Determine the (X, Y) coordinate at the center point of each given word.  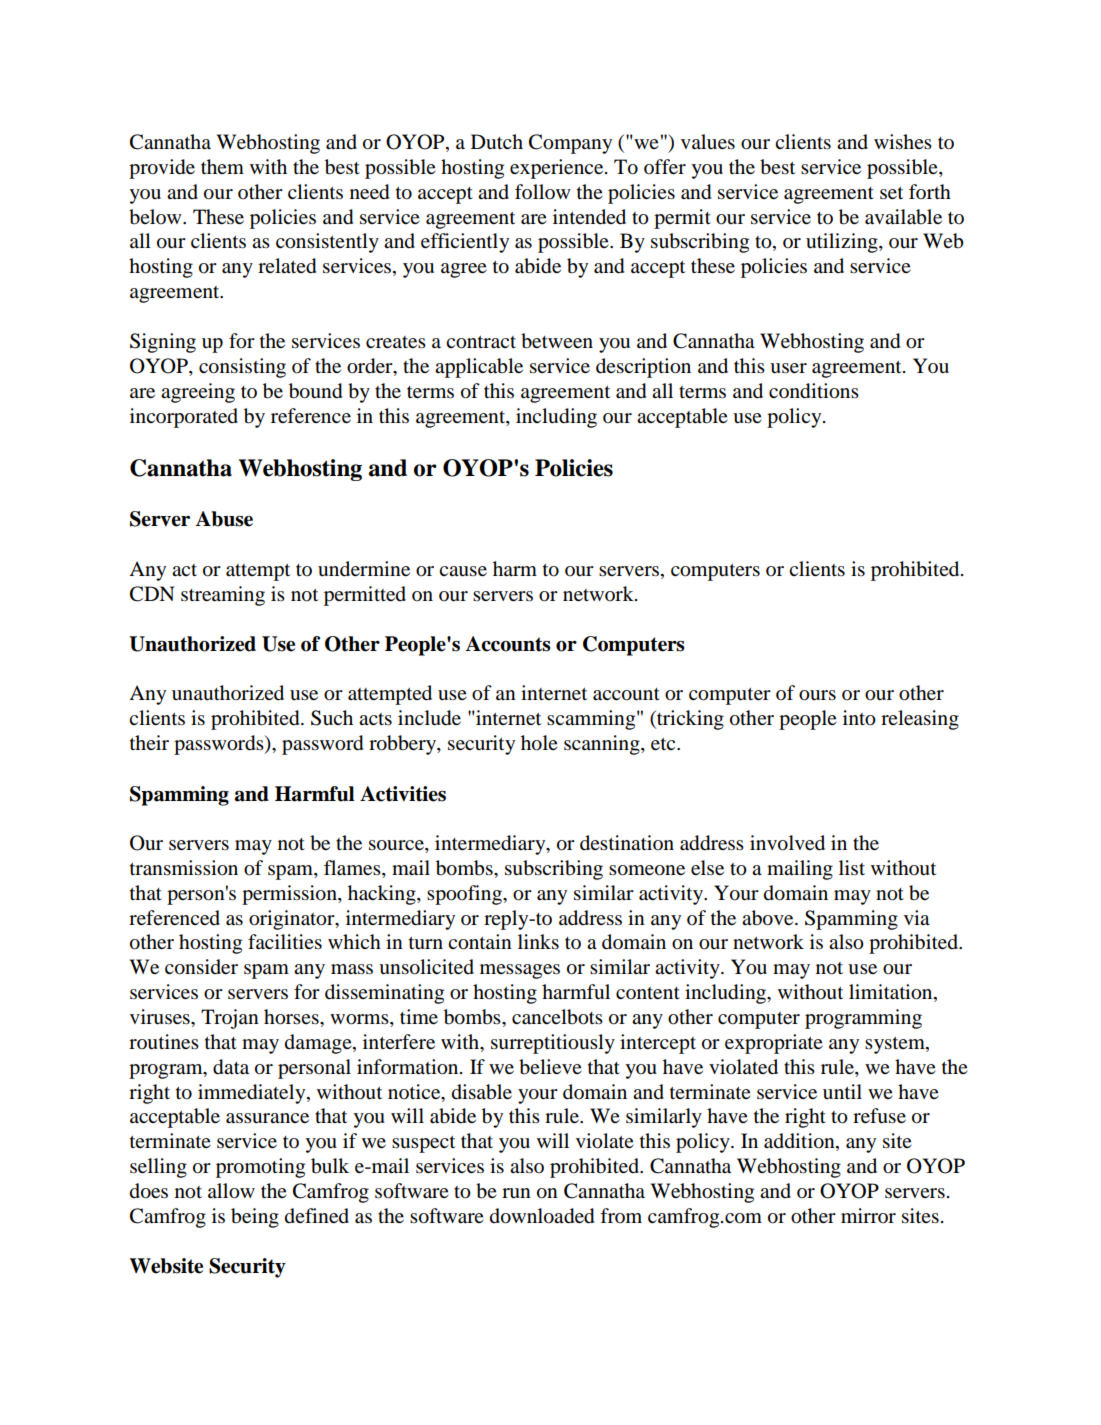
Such (332, 718)
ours (817, 695)
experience (558, 169)
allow (231, 1191)
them (222, 166)
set (891, 193)
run (516, 1193)
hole (539, 743)
